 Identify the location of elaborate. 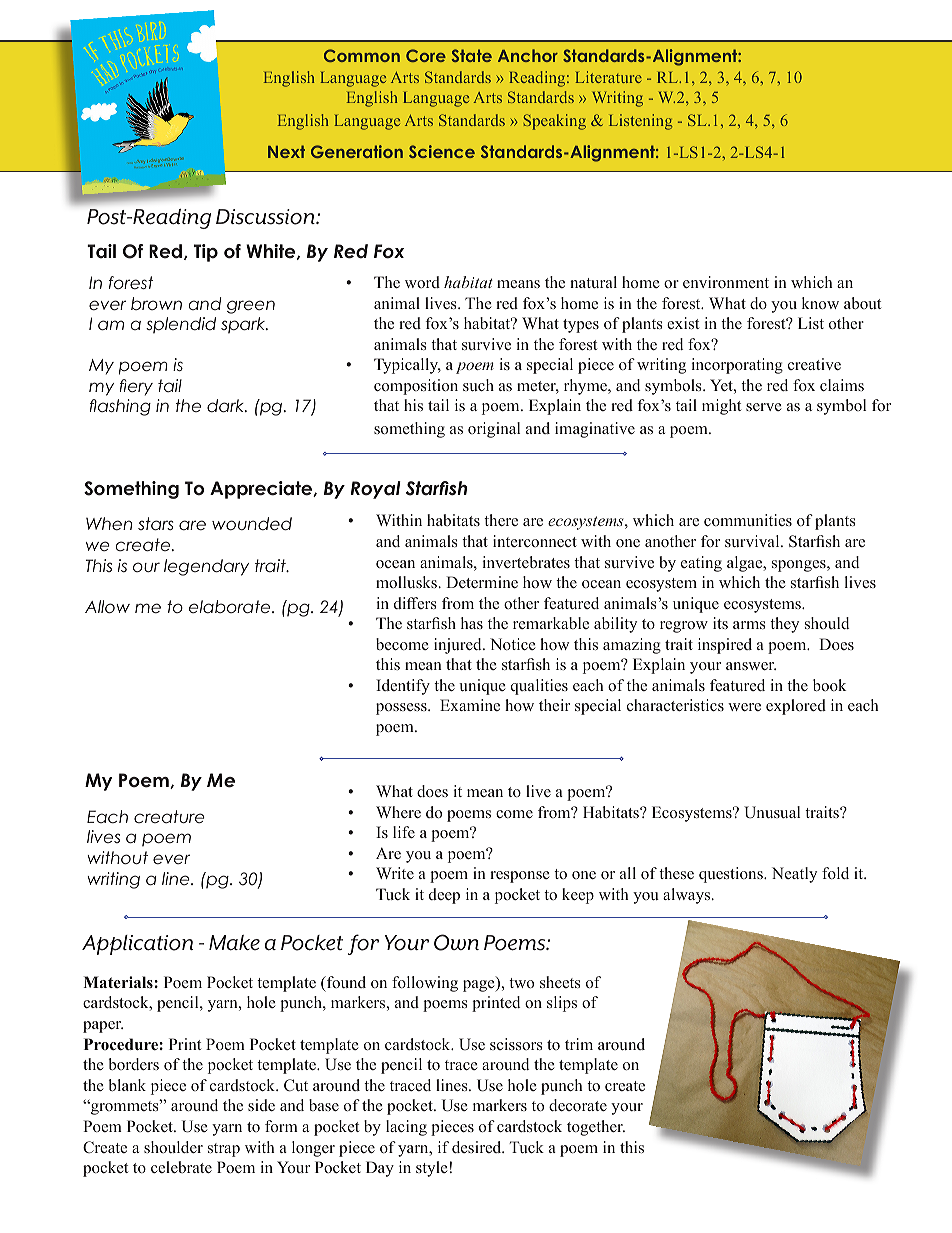
(231, 606).
